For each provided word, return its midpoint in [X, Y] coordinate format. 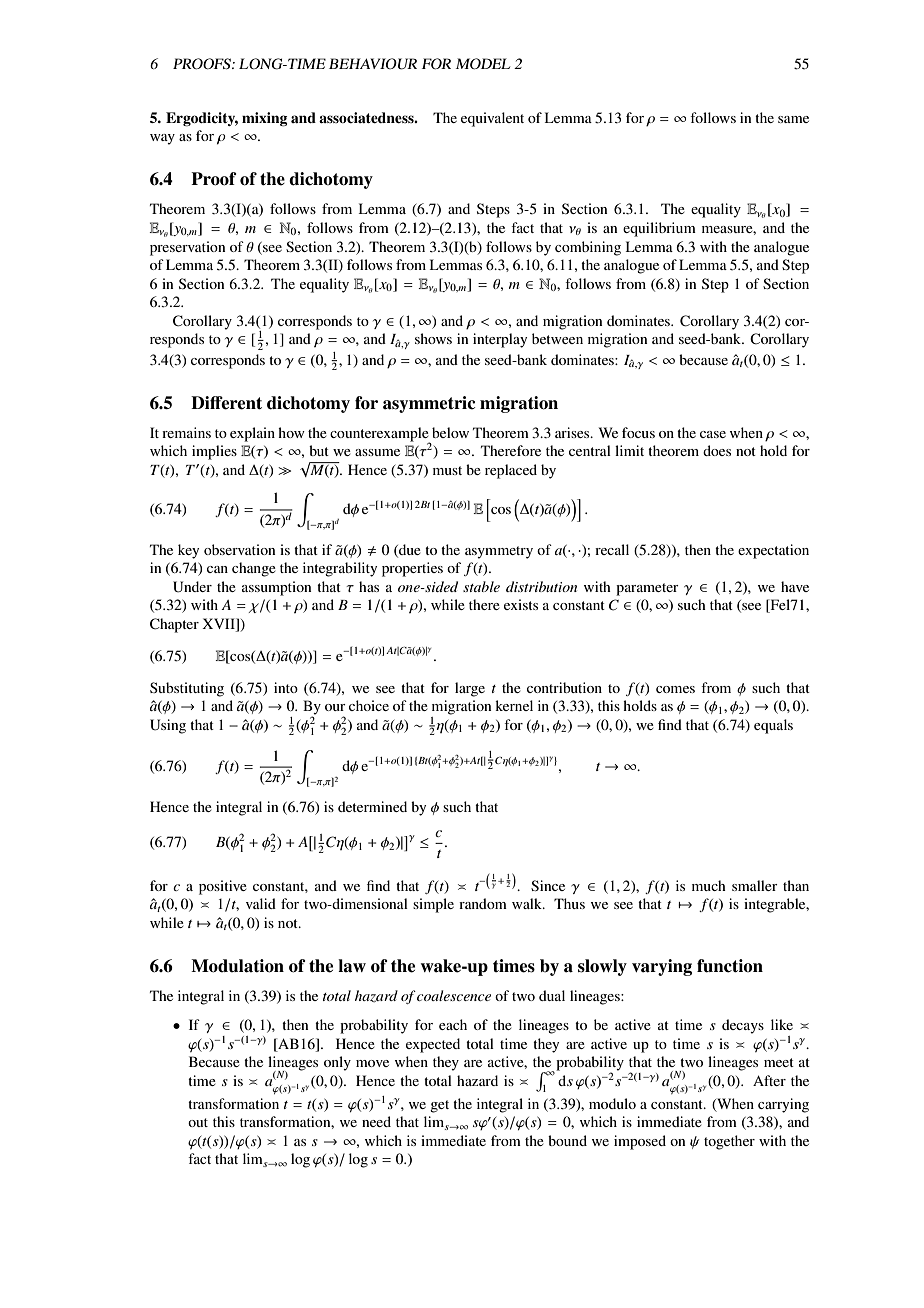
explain [252, 434]
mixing [265, 119]
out [198, 1122]
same [793, 119]
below [450, 432]
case [713, 434]
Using [168, 726]
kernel [514, 705]
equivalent [492, 119]
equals [773, 726]
